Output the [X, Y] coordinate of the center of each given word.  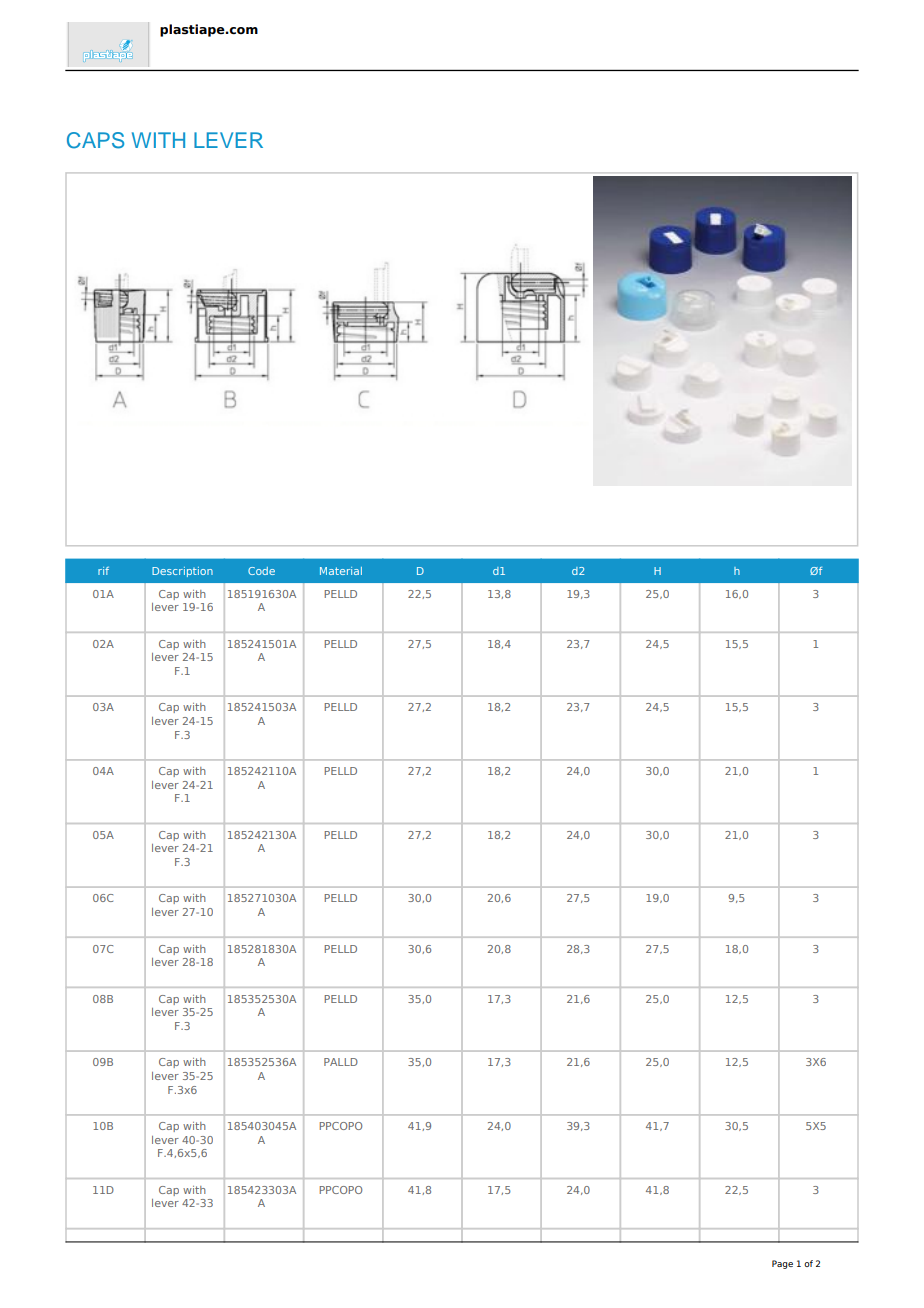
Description [182, 572]
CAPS [95, 140]
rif [103, 571]
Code [261, 571]
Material [341, 571]
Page [782, 1264]
